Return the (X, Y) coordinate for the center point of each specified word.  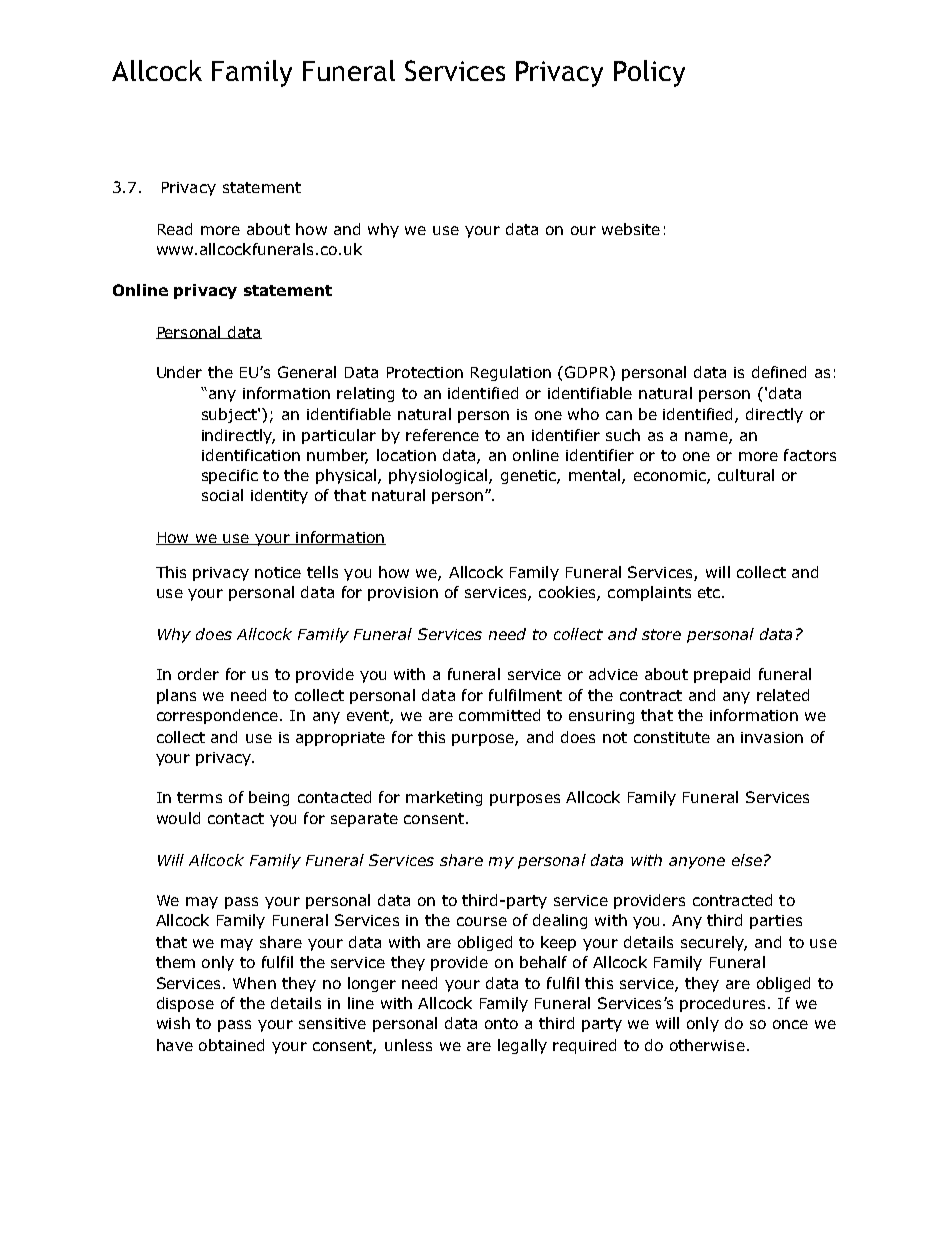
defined (779, 372)
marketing (444, 798)
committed (499, 715)
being (269, 798)
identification (251, 455)
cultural (746, 475)
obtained (231, 1045)
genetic (529, 477)
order (198, 674)
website (631, 229)
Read (175, 229)
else (747, 860)
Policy (649, 73)
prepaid (722, 675)
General (307, 372)
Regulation (511, 373)
